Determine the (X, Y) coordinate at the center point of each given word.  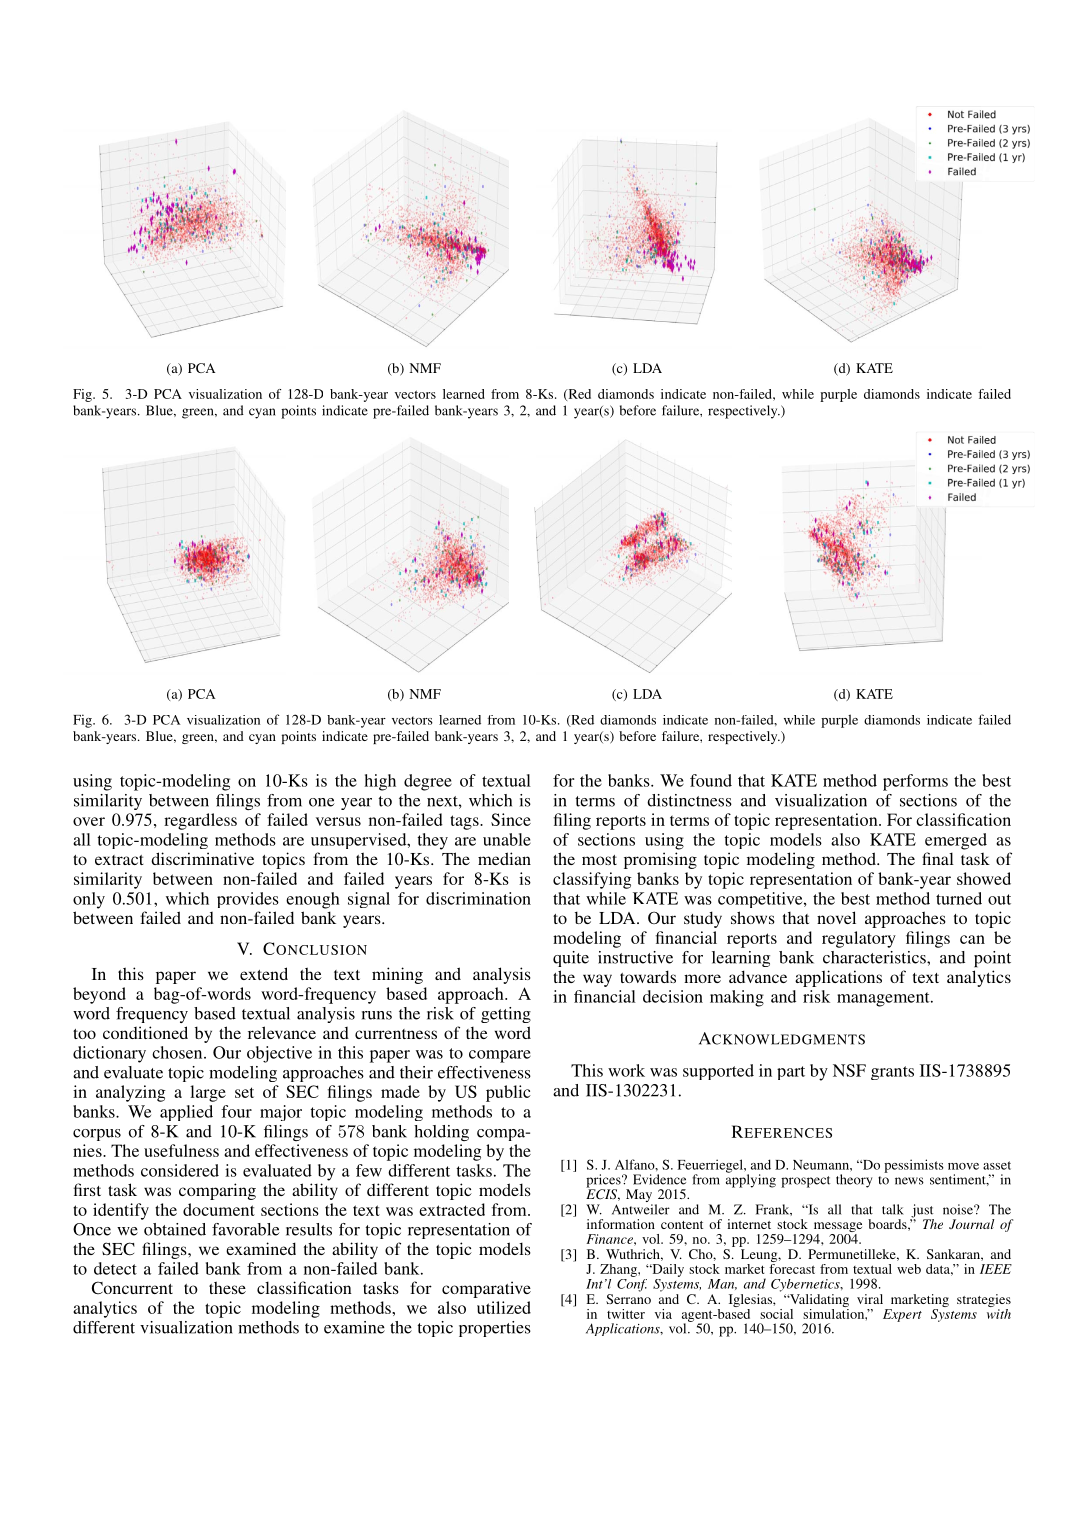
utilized (504, 1307)
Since (511, 819)
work (626, 1070)
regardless (200, 821)
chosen (178, 1052)
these (227, 1287)
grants (892, 1073)
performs (915, 782)
